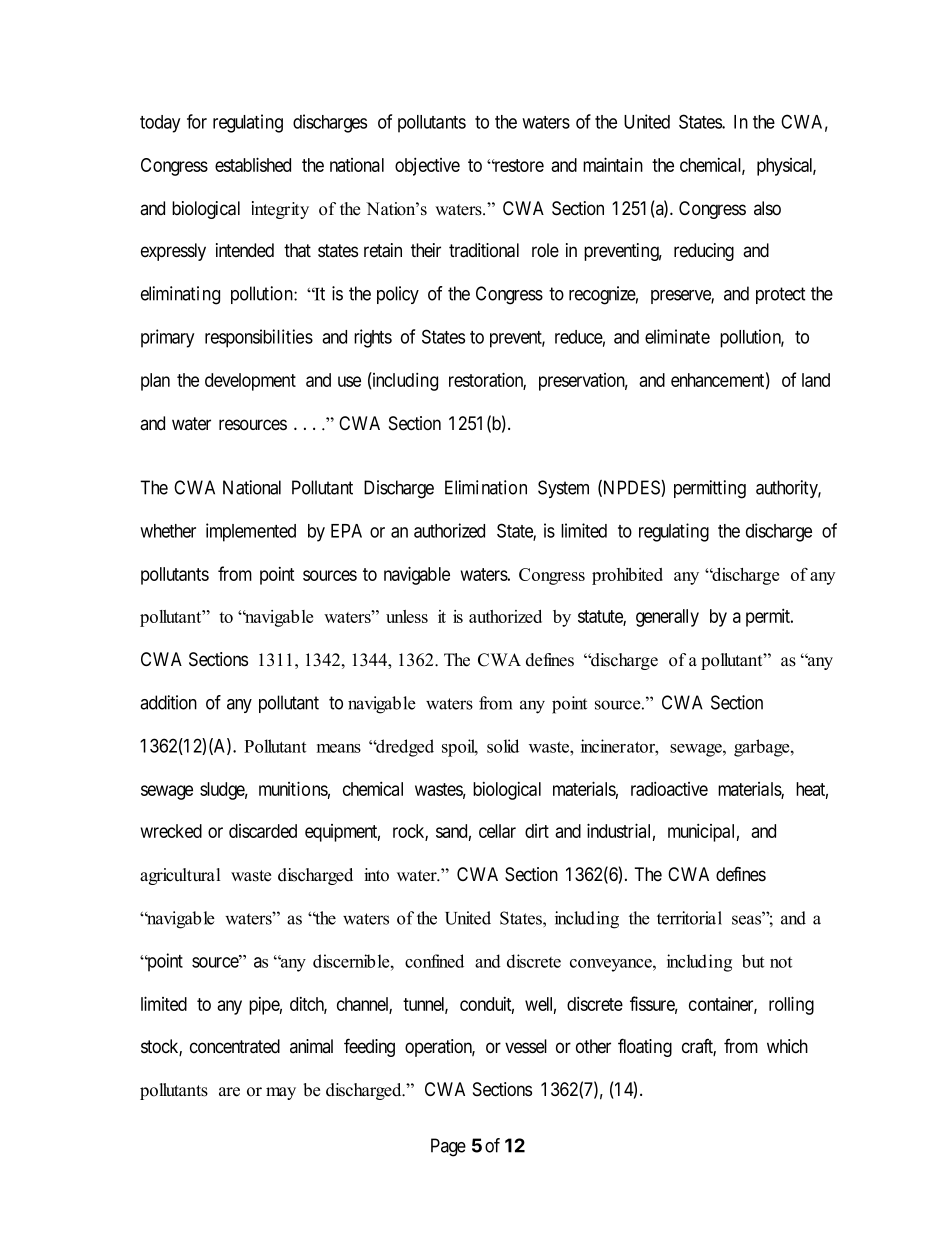  Describe the element at coordinates (263, 831) in the image. I see `discarded` at that location.
